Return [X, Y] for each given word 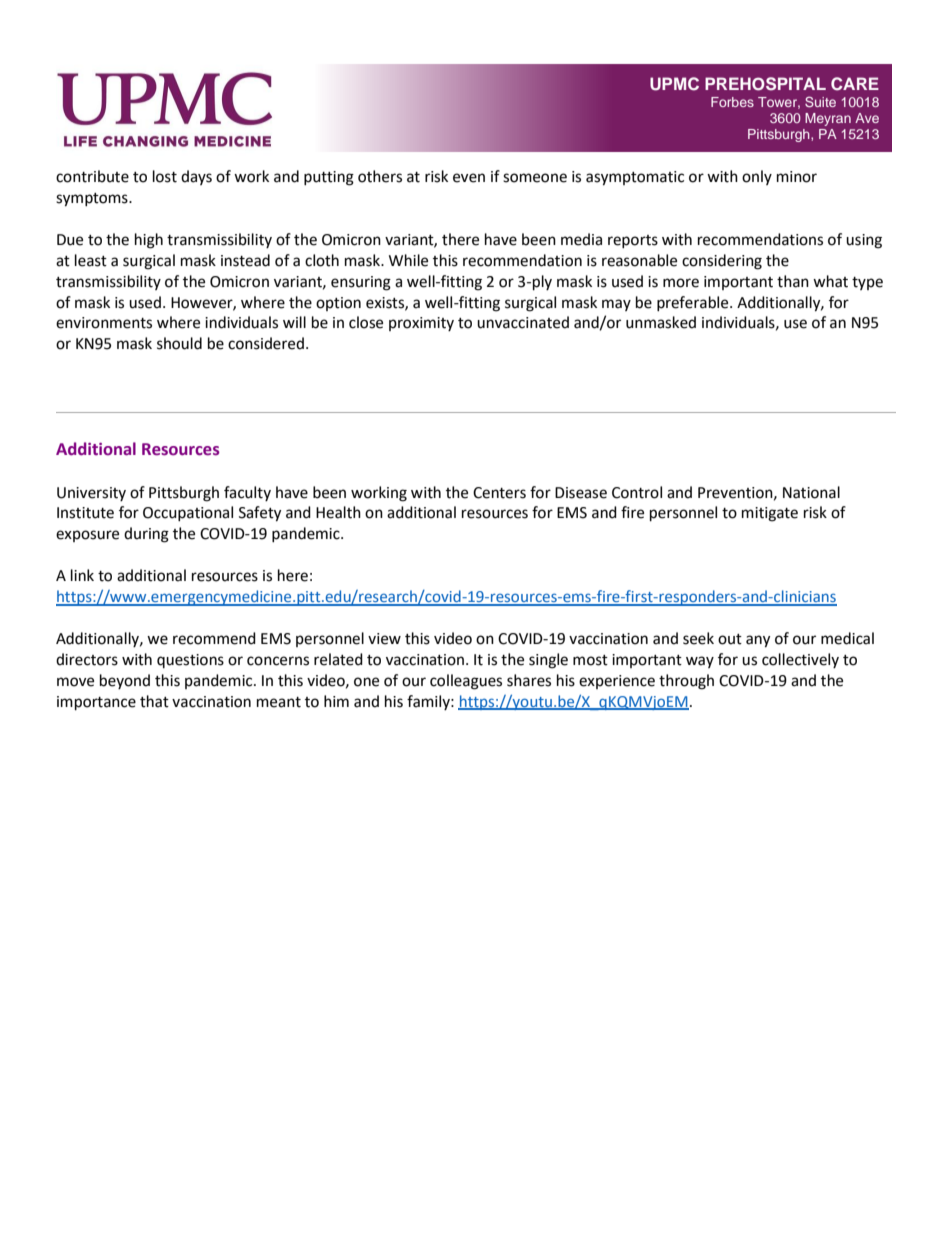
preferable [694, 303]
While [408, 260]
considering [722, 262]
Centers [499, 493]
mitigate [770, 514]
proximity [421, 324]
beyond [125, 681]
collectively [800, 660]
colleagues [466, 682]
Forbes [732, 102]
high [149, 241]
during [146, 535]
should [179, 343]
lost [165, 176]
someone [535, 178]
